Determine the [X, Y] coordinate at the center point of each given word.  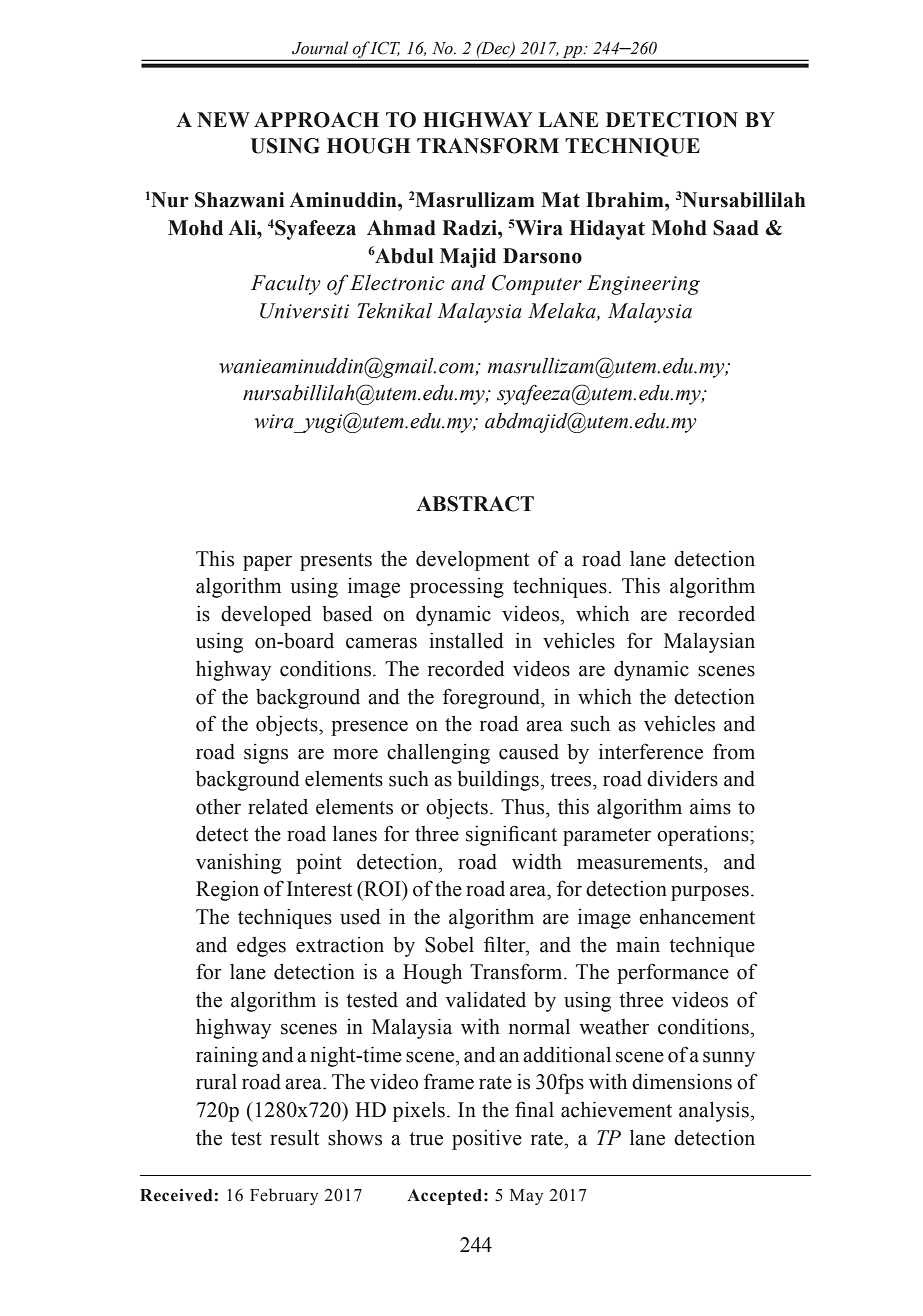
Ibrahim [626, 200]
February [284, 1196]
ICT [385, 49]
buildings [498, 780]
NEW [223, 119]
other [218, 807]
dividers [682, 778]
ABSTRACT [475, 504]
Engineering [643, 285]
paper [267, 563]
